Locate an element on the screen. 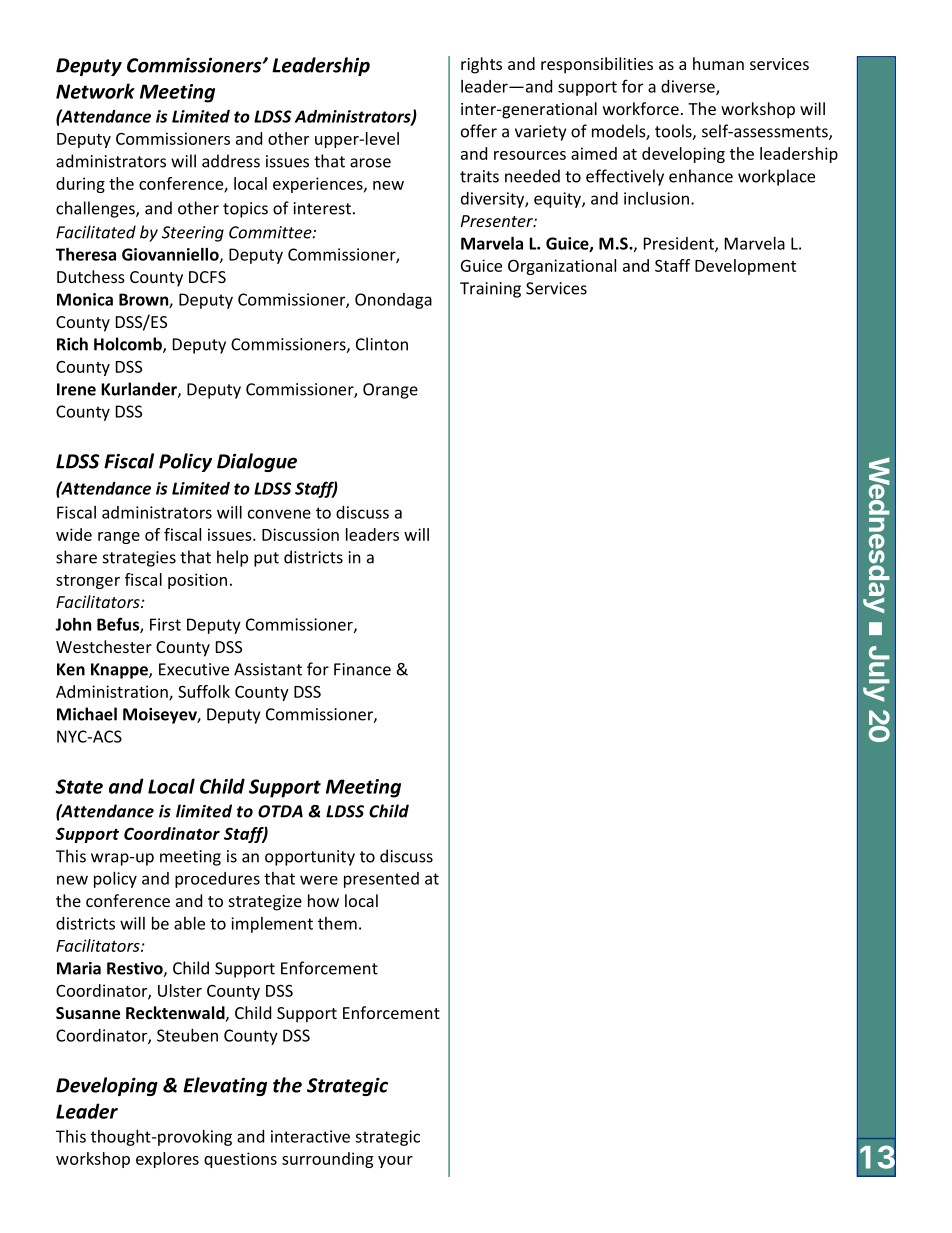  State is located at coordinates (79, 786).
